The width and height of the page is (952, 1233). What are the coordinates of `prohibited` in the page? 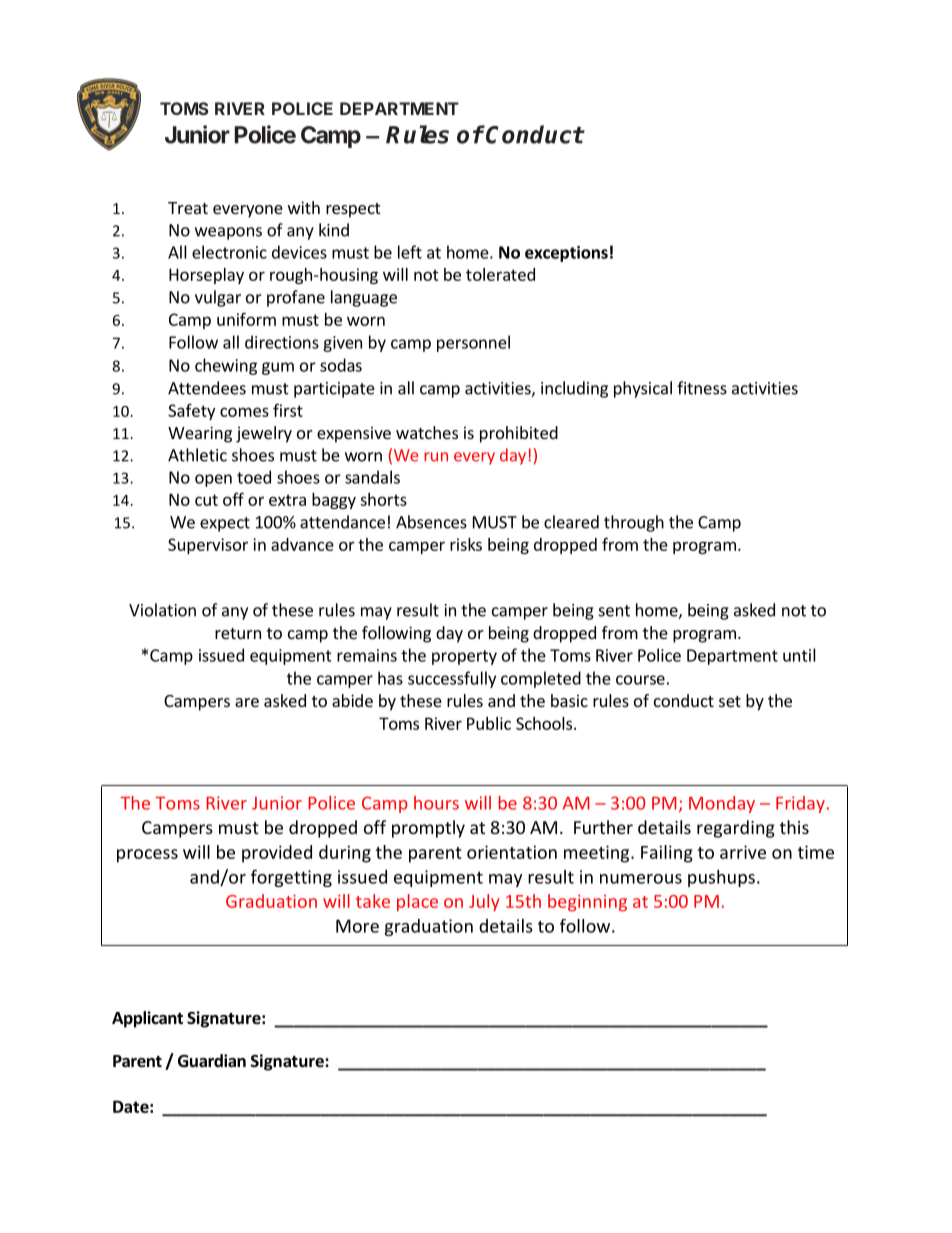 It's located at (519, 434).
